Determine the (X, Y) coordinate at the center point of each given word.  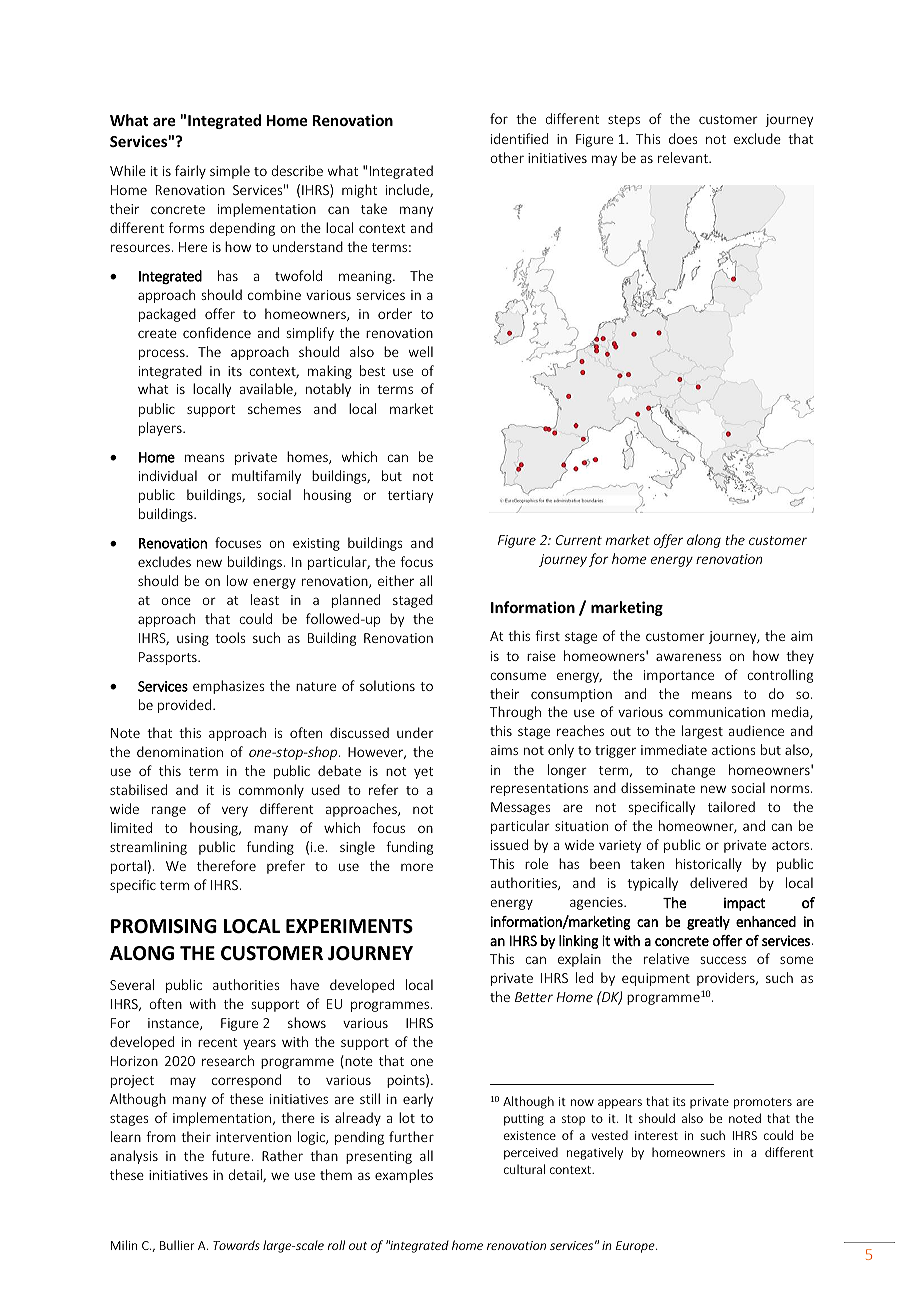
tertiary (410, 496)
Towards (236, 1245)
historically (709, 865)
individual (168, 475)
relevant (684, 157)
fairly (190, 172)
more (417, 867)
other (507, 157)
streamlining (148, 848)
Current (579, 540)
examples (404, 1176)
